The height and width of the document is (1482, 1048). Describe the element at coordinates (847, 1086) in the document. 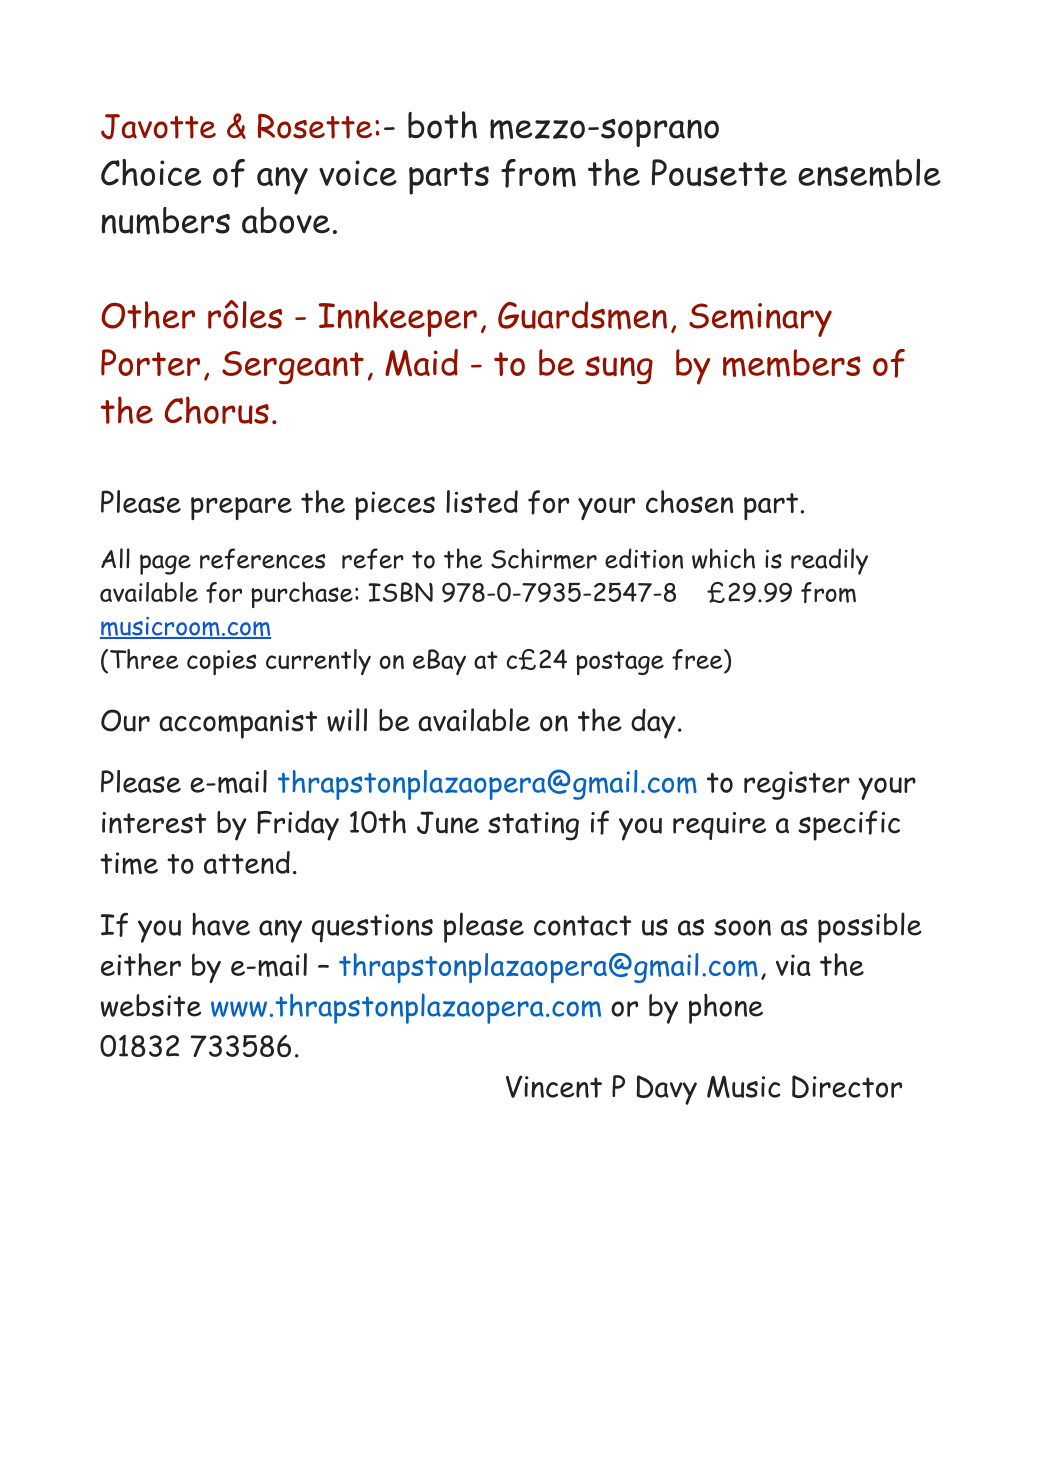

I see `Director` at that location.
